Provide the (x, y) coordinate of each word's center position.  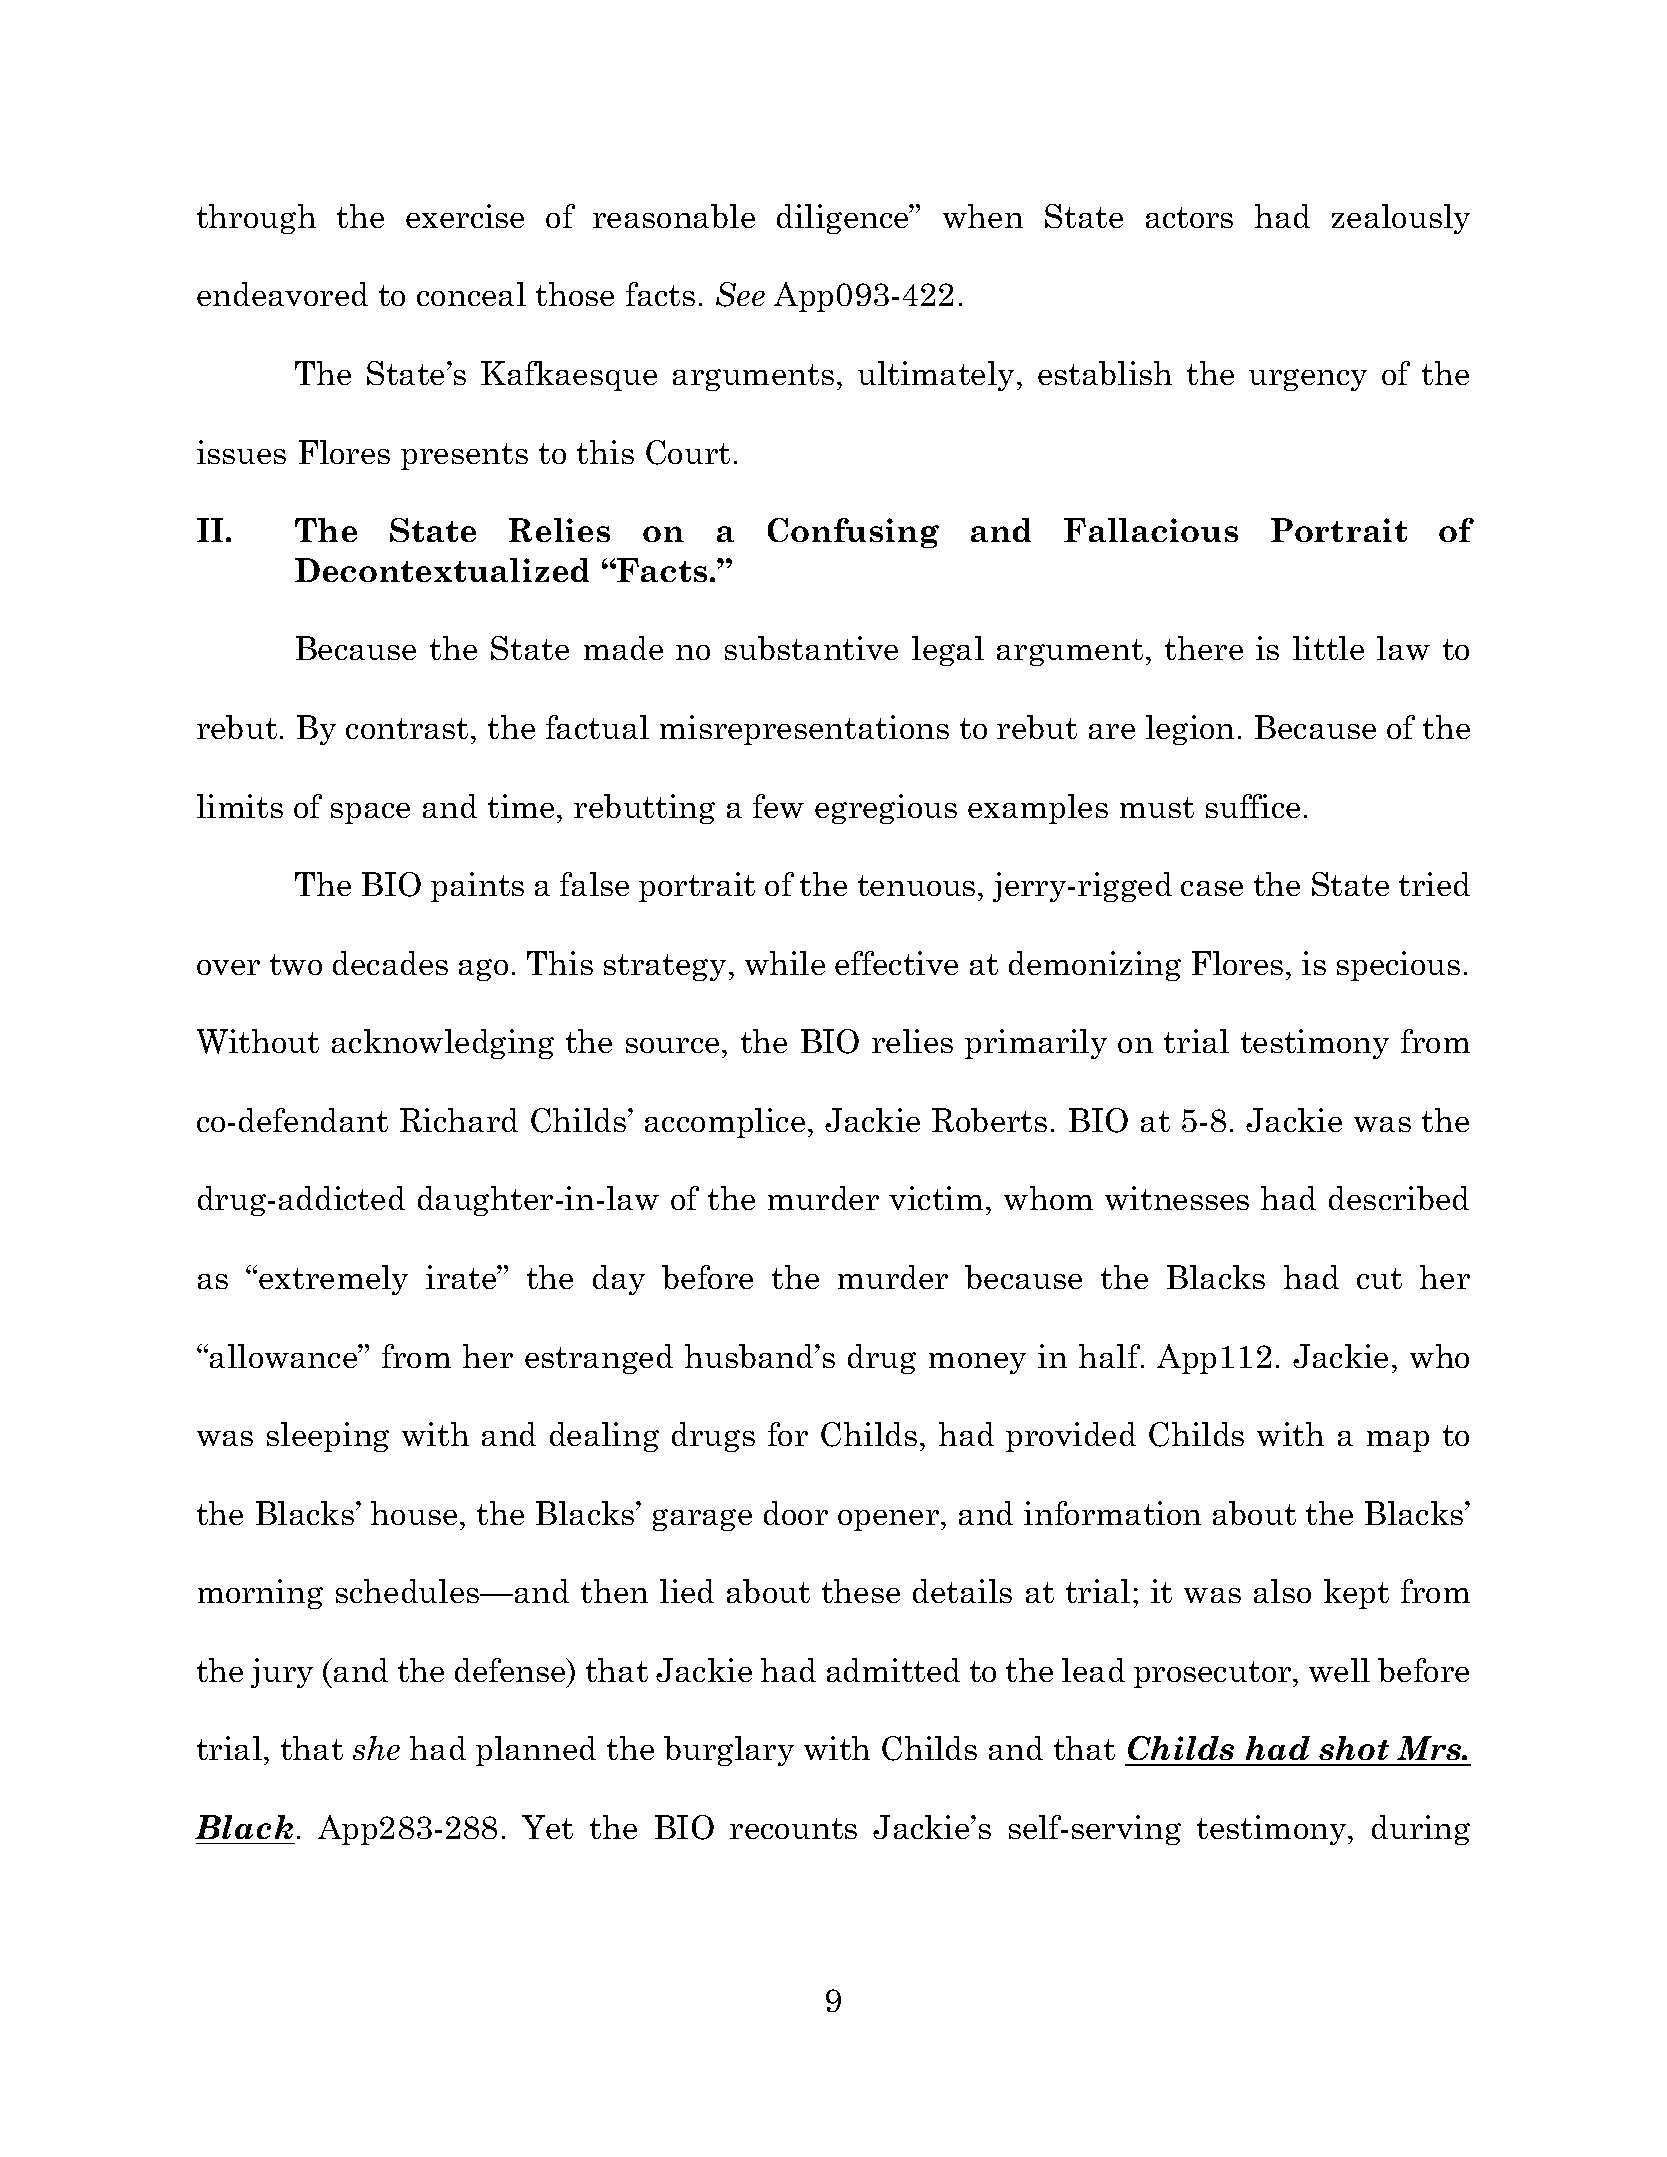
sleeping (328, 1437)
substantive (811, 648)
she (376, 1748)
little (1328, 648)
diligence (844, 219)
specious (1398, 966)
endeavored (282, 294)
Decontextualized (442, 570)
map (1398, 1441)
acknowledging (443, 1044)
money (977, 1363)
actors (1189, 217)
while (785, 963)
